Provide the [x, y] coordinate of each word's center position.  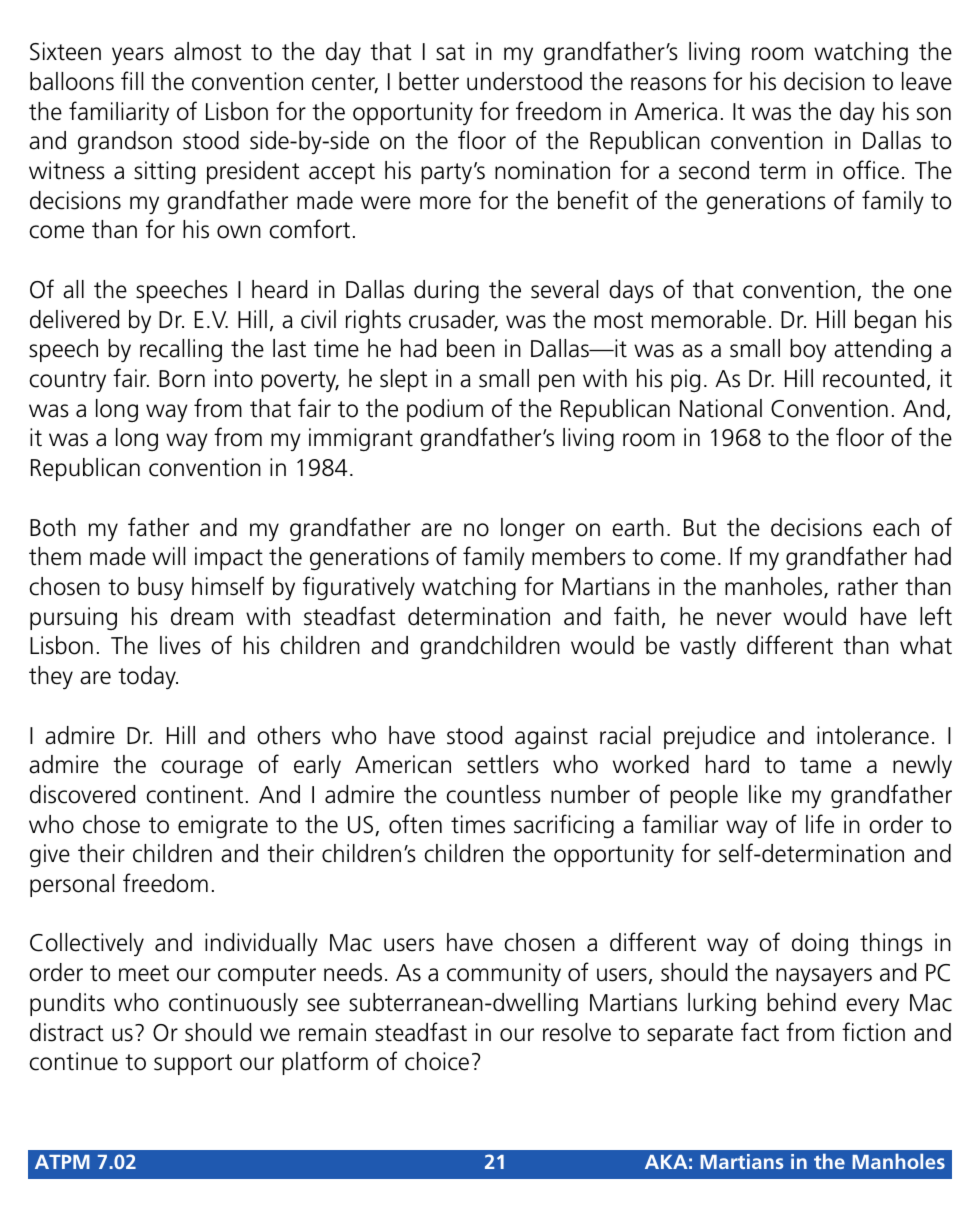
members [579, 556]
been [471, 348]
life [820, 824]
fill [132, 80]
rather [868, 586]
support [193, 1064]
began [885, 321]
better [429, 81]
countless [493, 794]
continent [194, 794]
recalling [181, 350]
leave [927, 81]
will [168, 556]
